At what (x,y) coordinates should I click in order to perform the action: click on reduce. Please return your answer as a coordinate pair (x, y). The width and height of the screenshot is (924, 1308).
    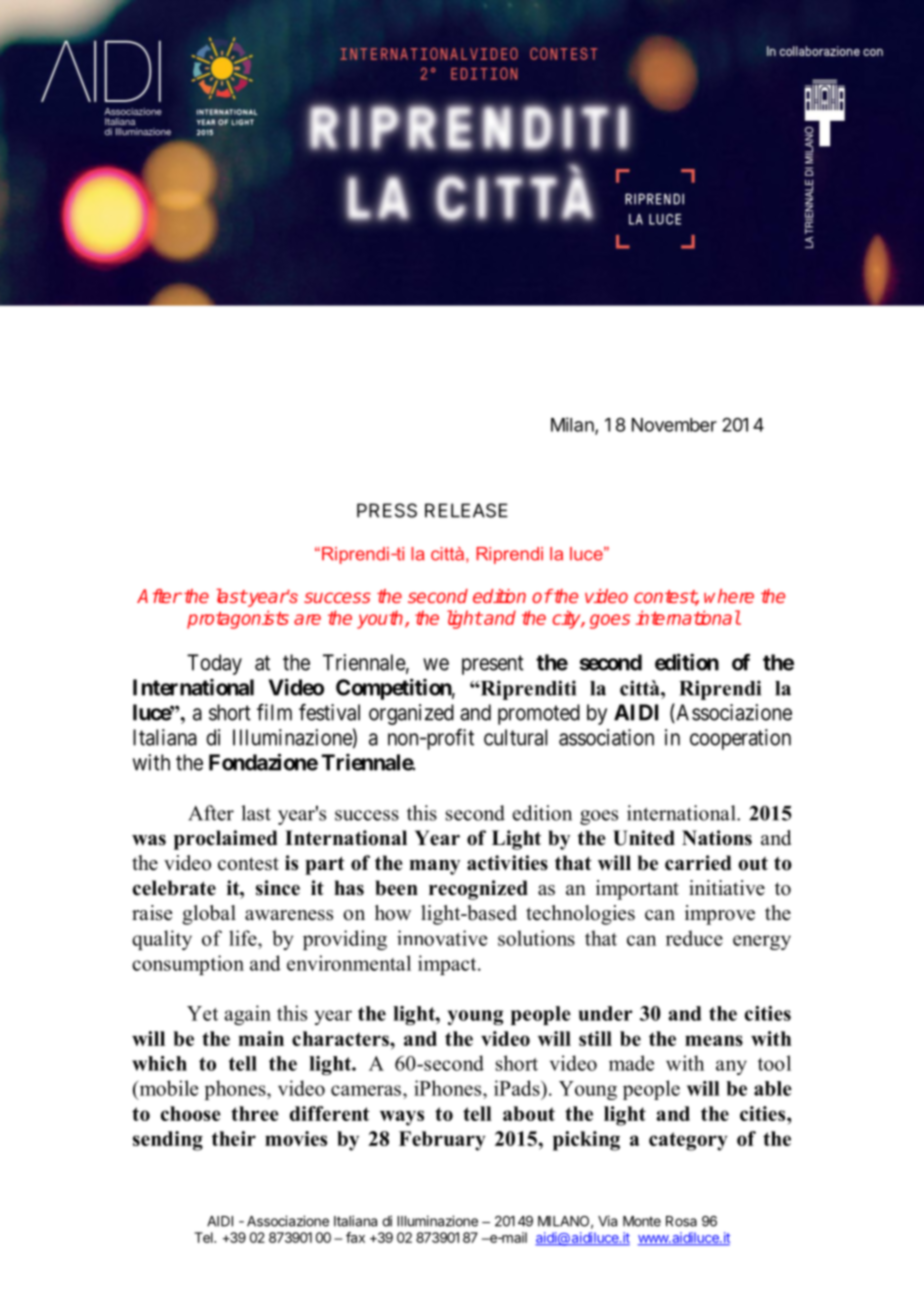
    Looking at the image, I should click on (694, 938).
